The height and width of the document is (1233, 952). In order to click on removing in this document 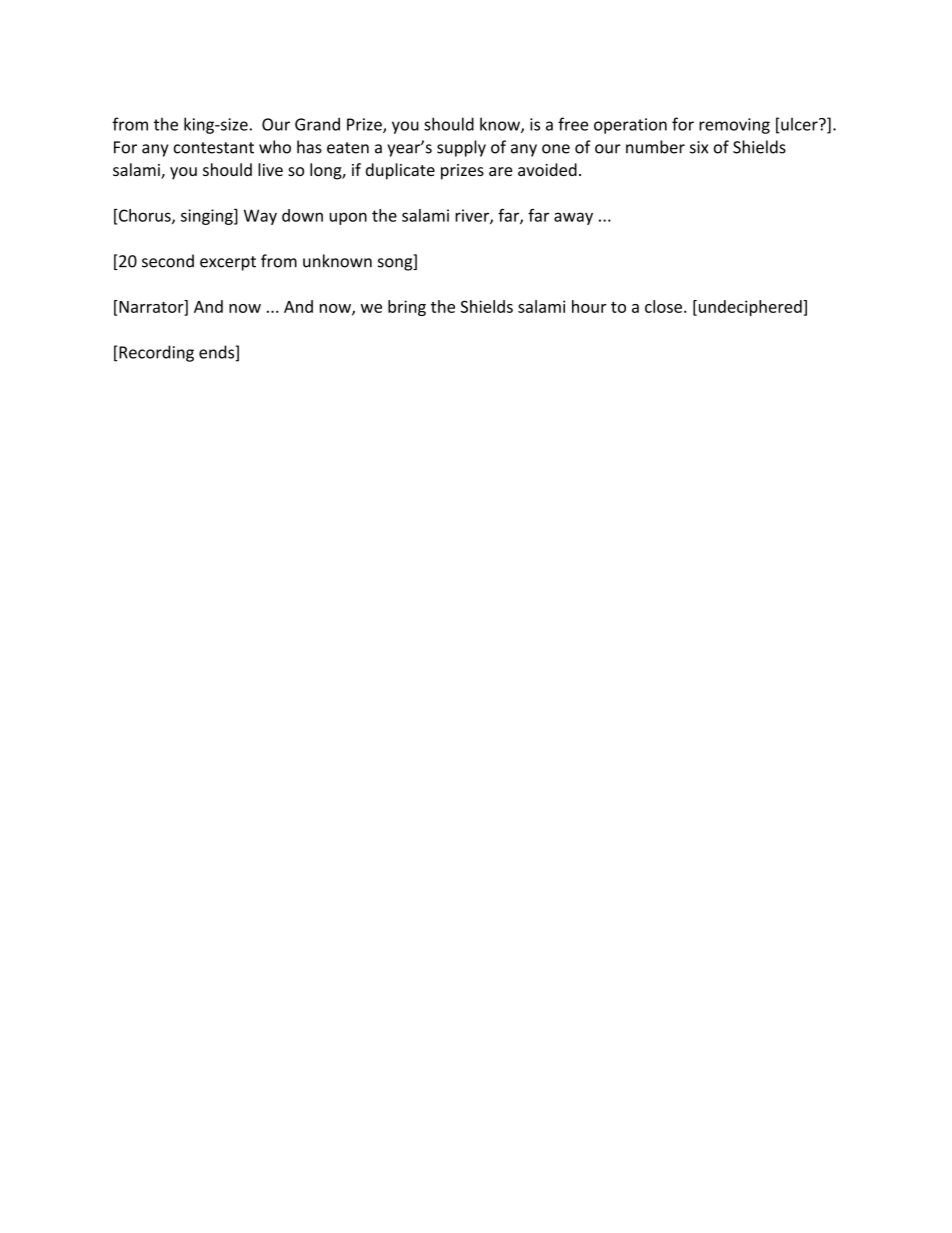, I will do `click(734, 126)`.
